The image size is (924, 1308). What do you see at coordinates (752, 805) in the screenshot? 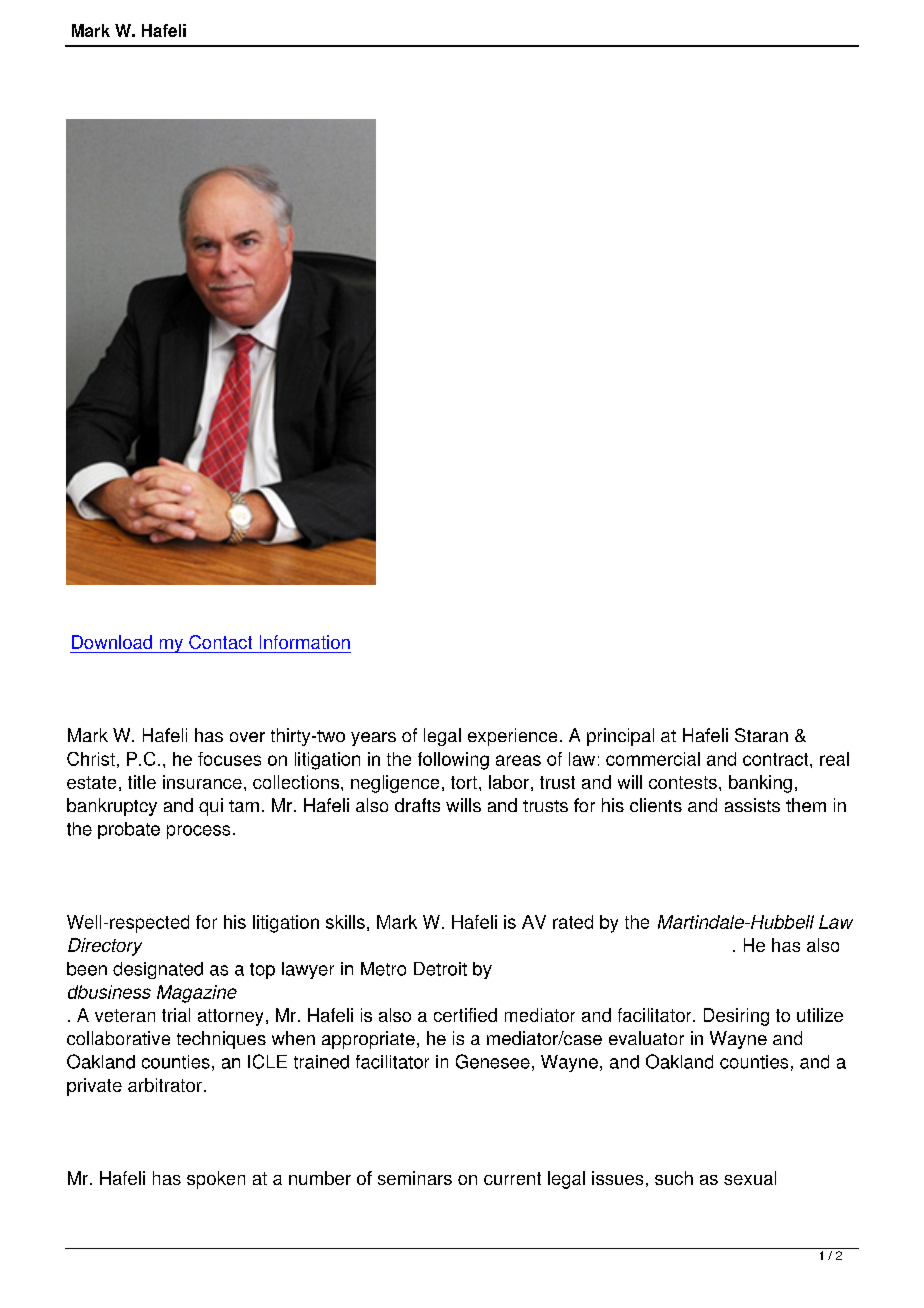
I see `assists` at bounding box center [752, 805].
